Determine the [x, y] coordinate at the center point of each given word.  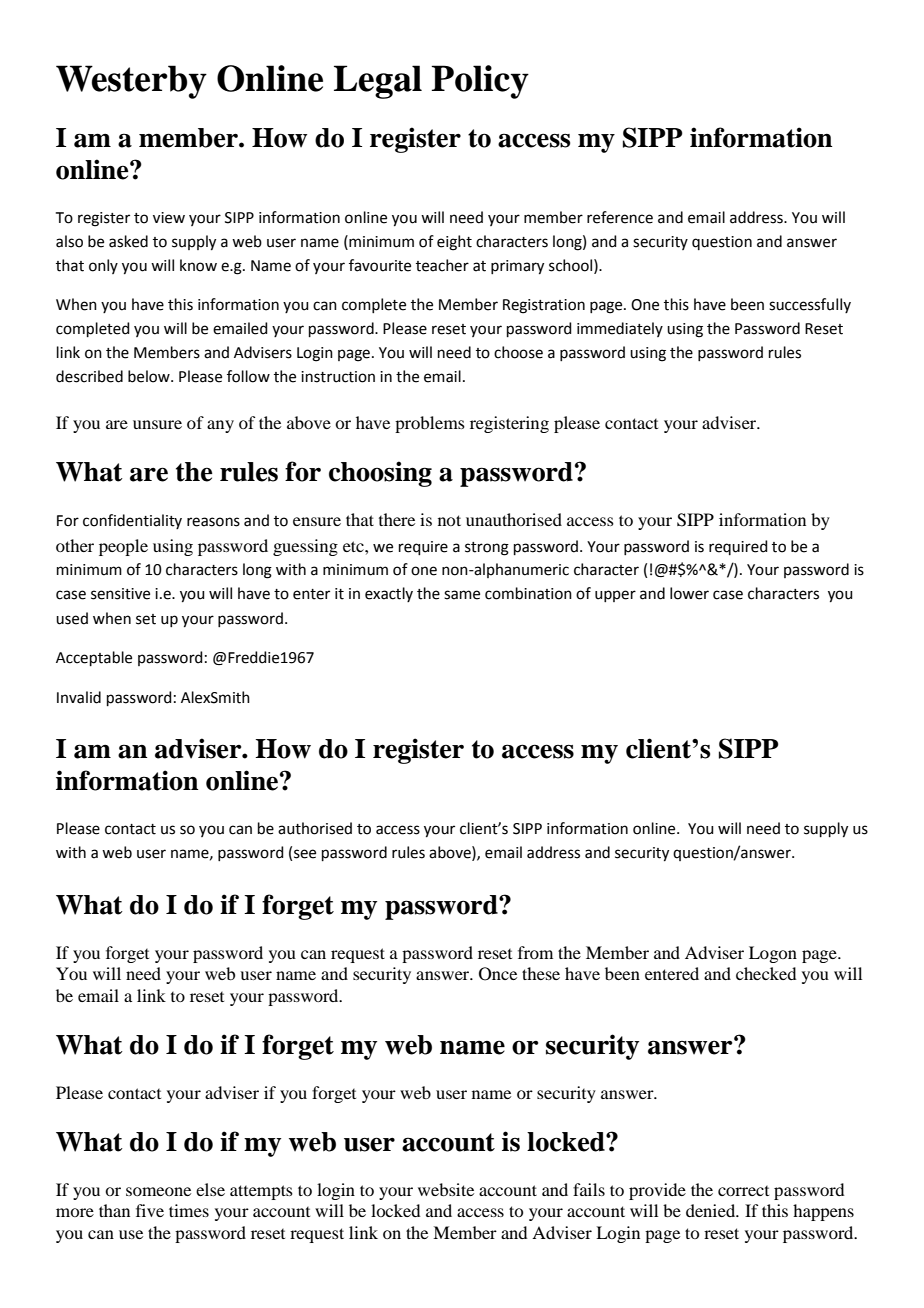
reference [620, 217]
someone [158, 1191]
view [169, 218]
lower [689, 593]
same [462, 595]
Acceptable [94, 658]
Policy [480, 82]
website [446, 1189]
